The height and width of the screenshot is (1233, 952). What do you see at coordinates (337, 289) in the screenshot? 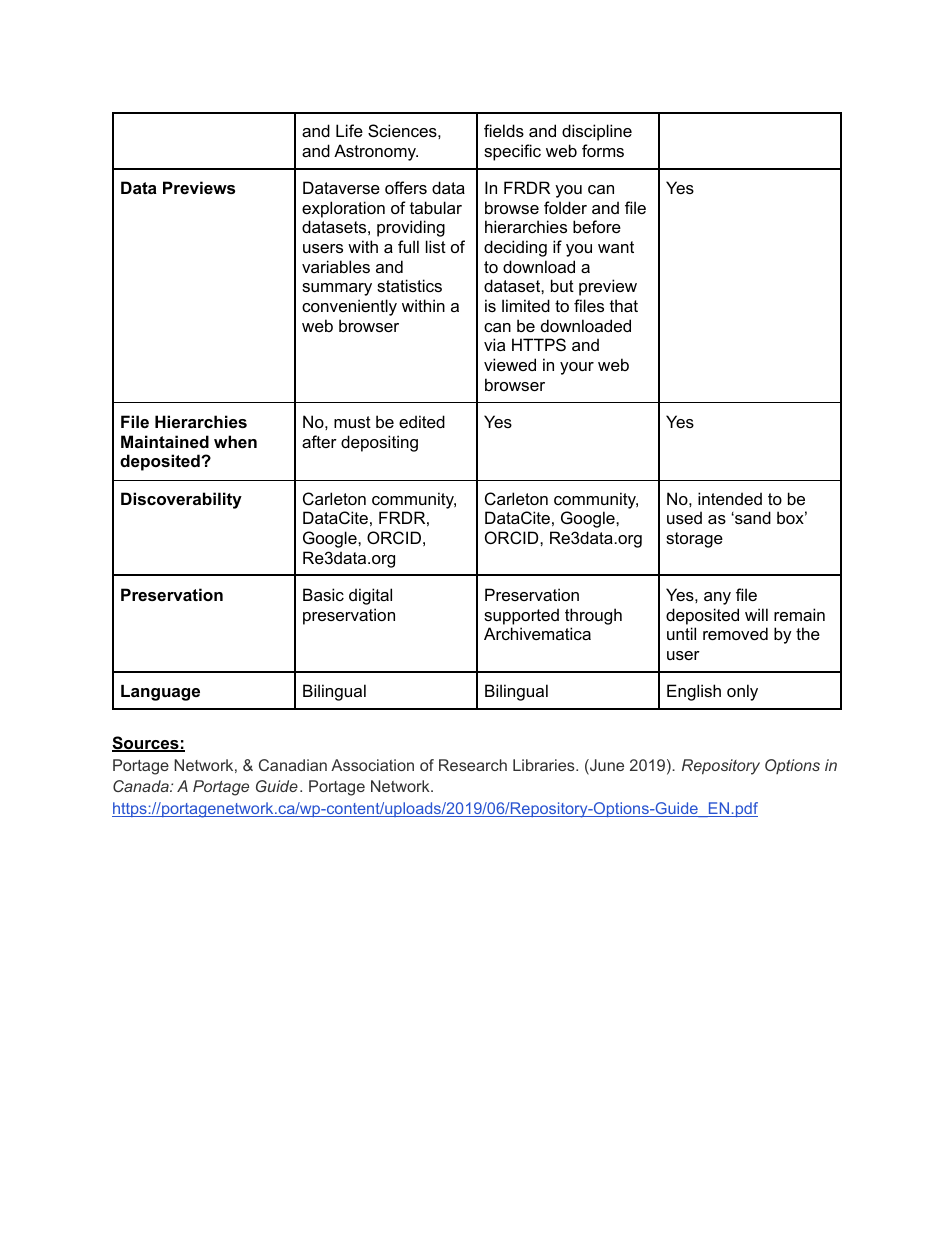
I see `summary` at bounding box center [337, 289].
